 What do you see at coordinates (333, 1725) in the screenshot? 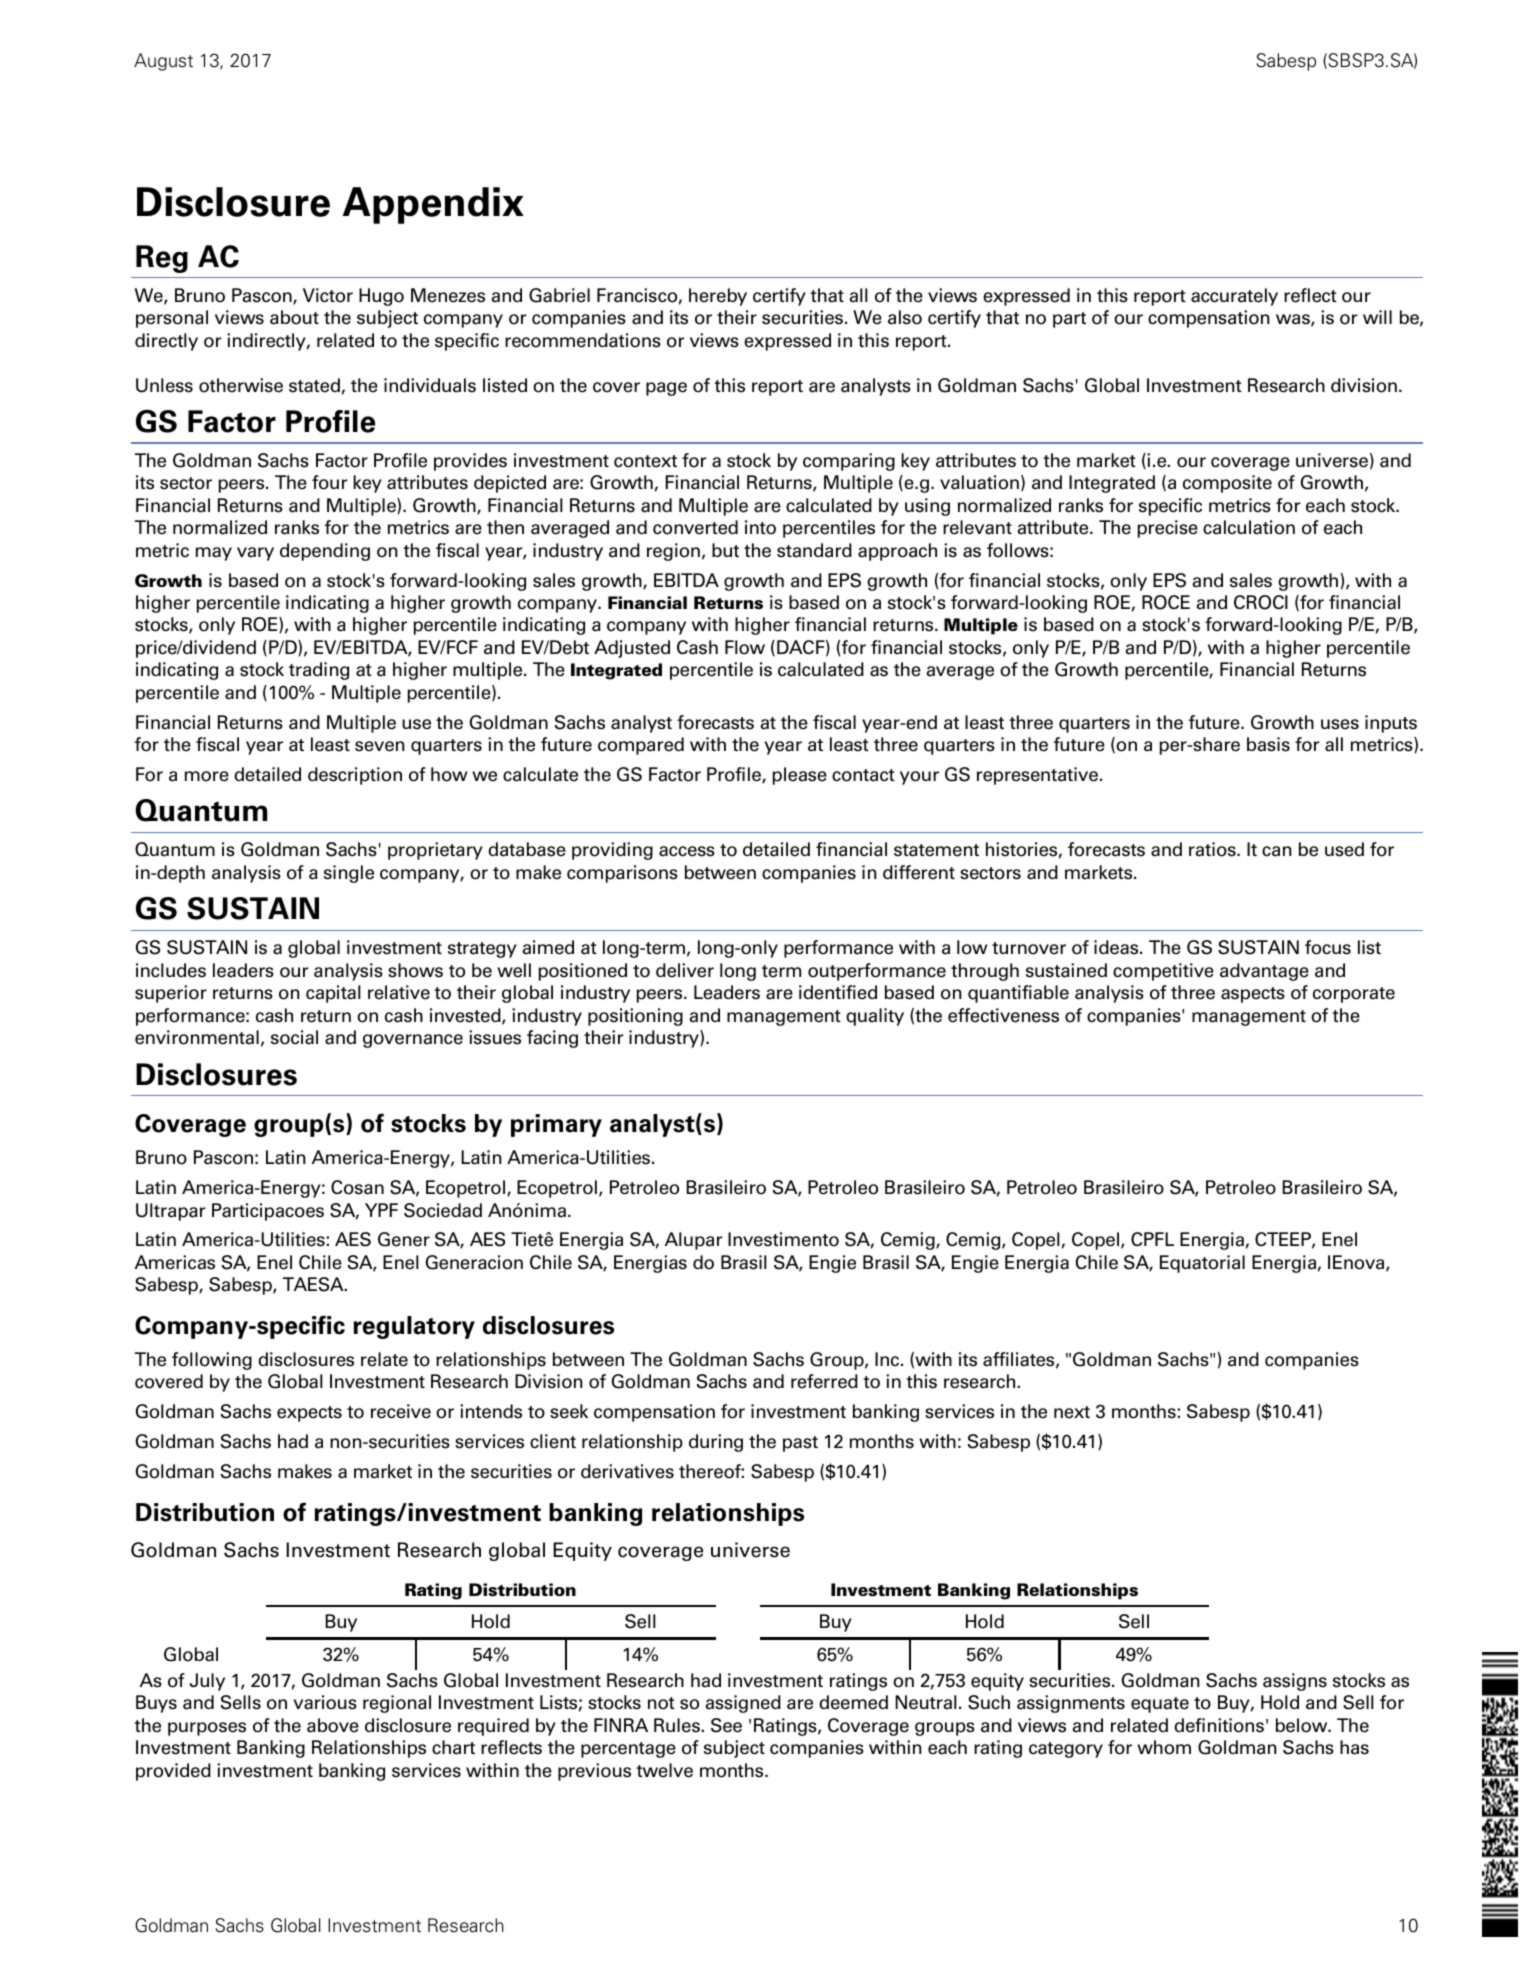
I see `above` at bounding box center [333, 1725].
